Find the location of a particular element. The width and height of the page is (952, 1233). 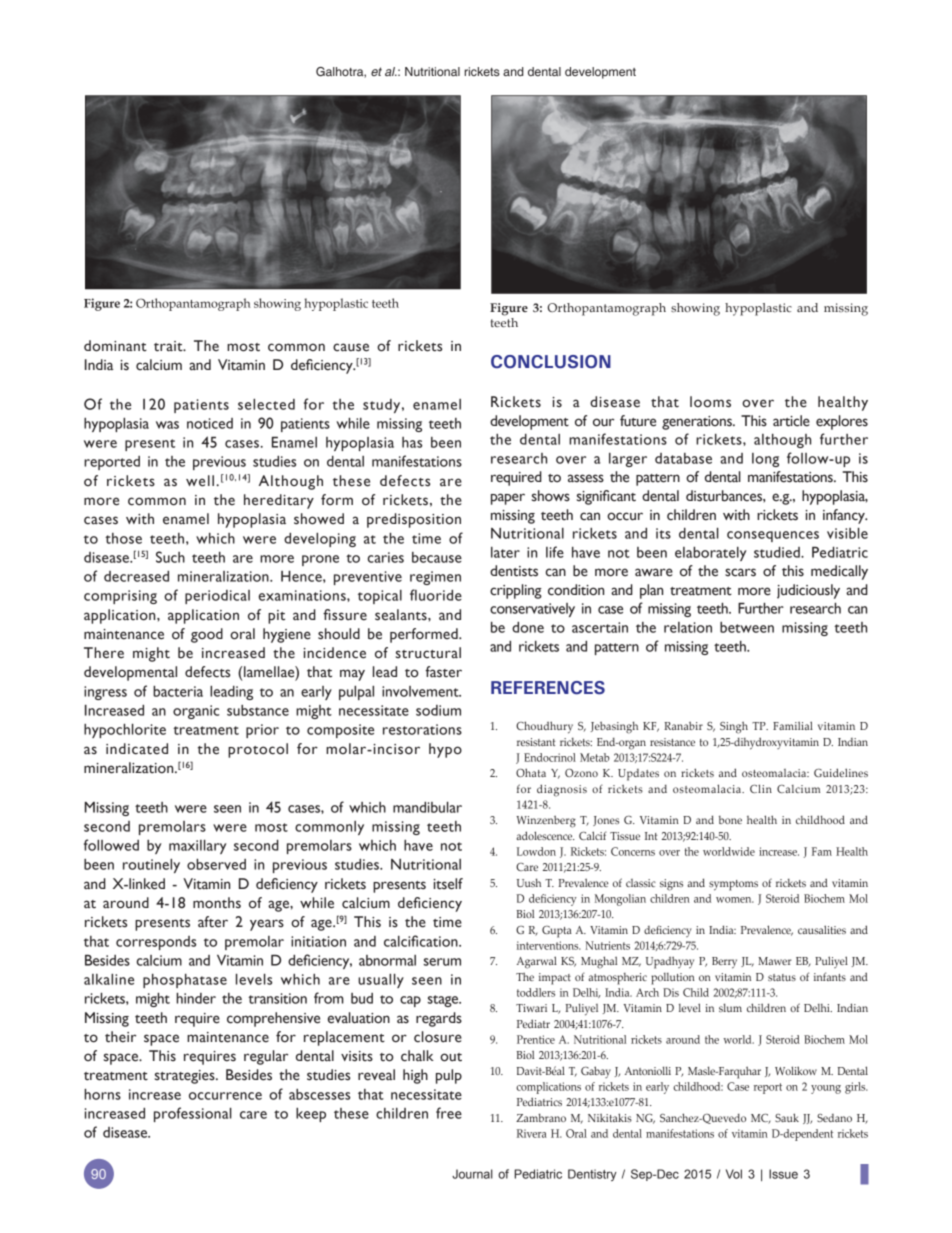

professional is located at coordinates (193, 1114).
